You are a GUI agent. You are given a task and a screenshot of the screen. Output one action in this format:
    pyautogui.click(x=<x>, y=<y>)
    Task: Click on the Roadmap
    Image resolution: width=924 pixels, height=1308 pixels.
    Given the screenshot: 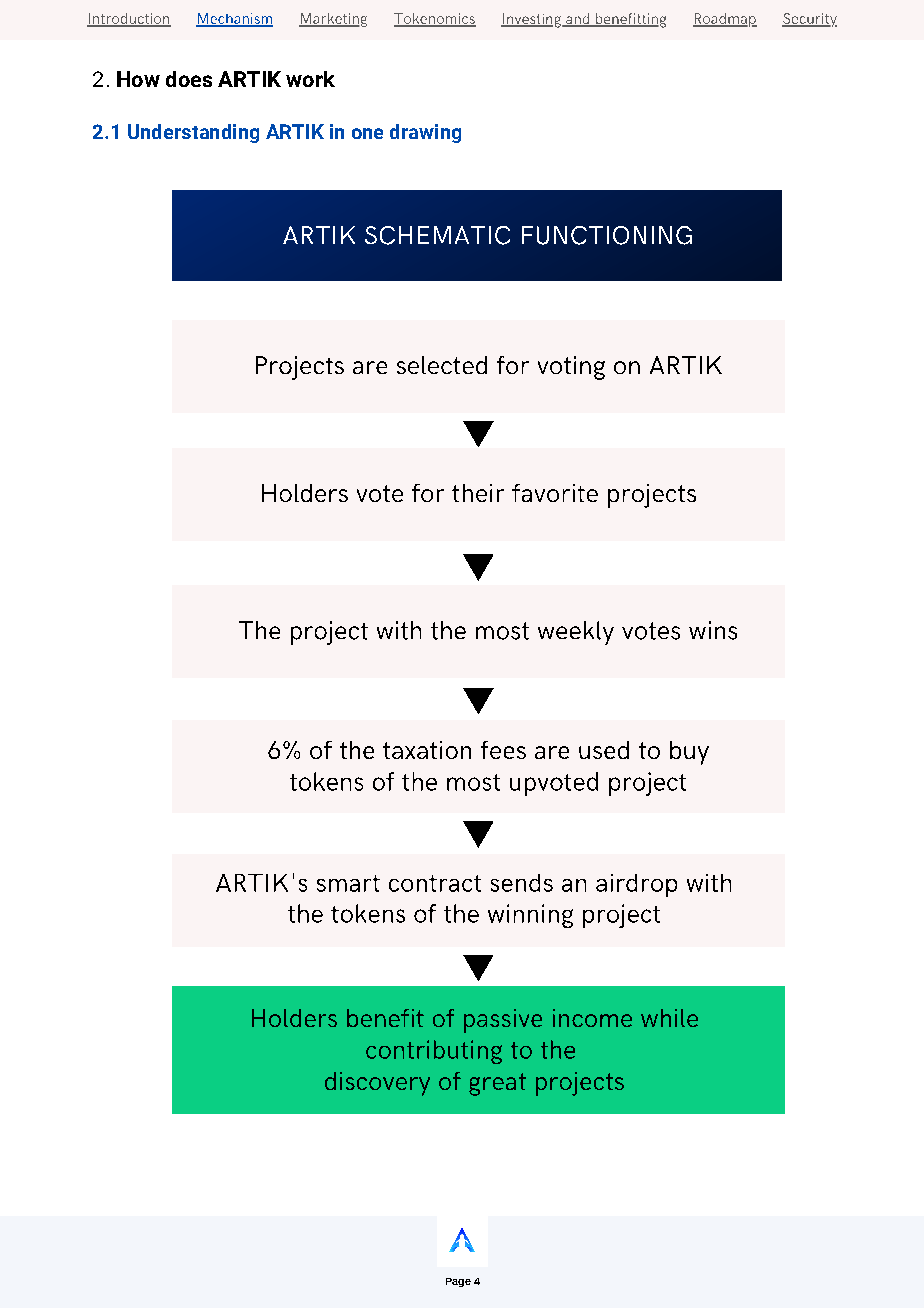 What is the action you would take?
    pyautogui.click(x=725, y=20)
